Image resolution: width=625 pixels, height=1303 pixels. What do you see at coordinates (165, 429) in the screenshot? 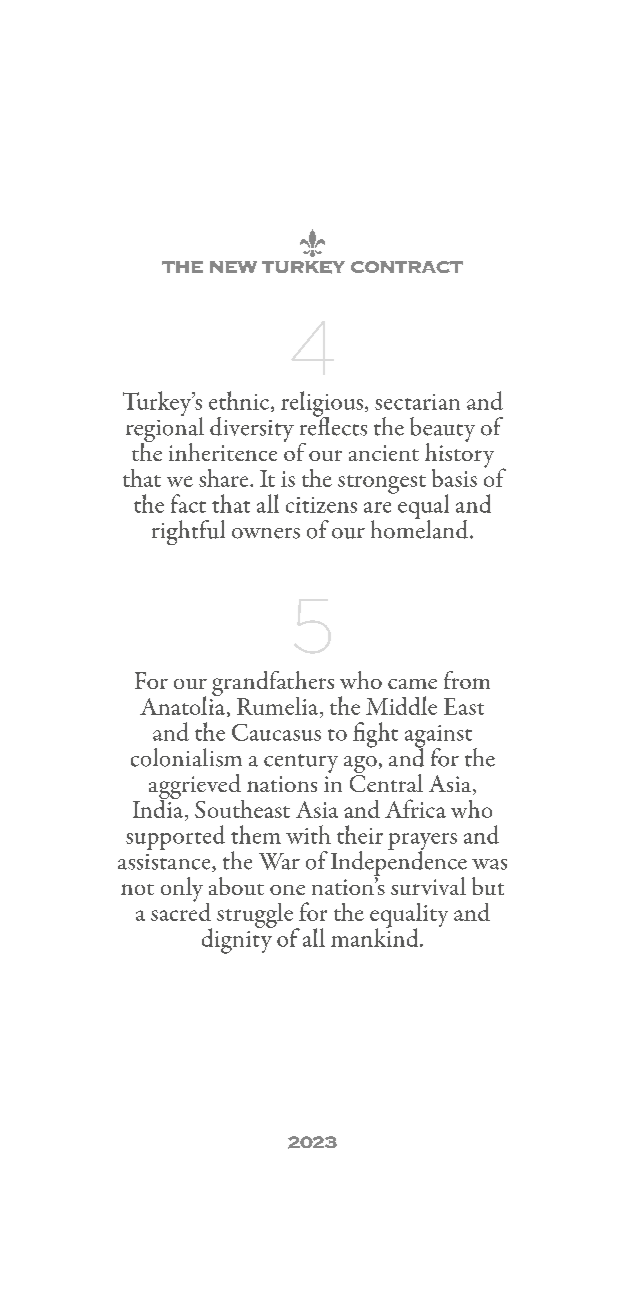
I see `regional` at bounding box center [165, 429].
